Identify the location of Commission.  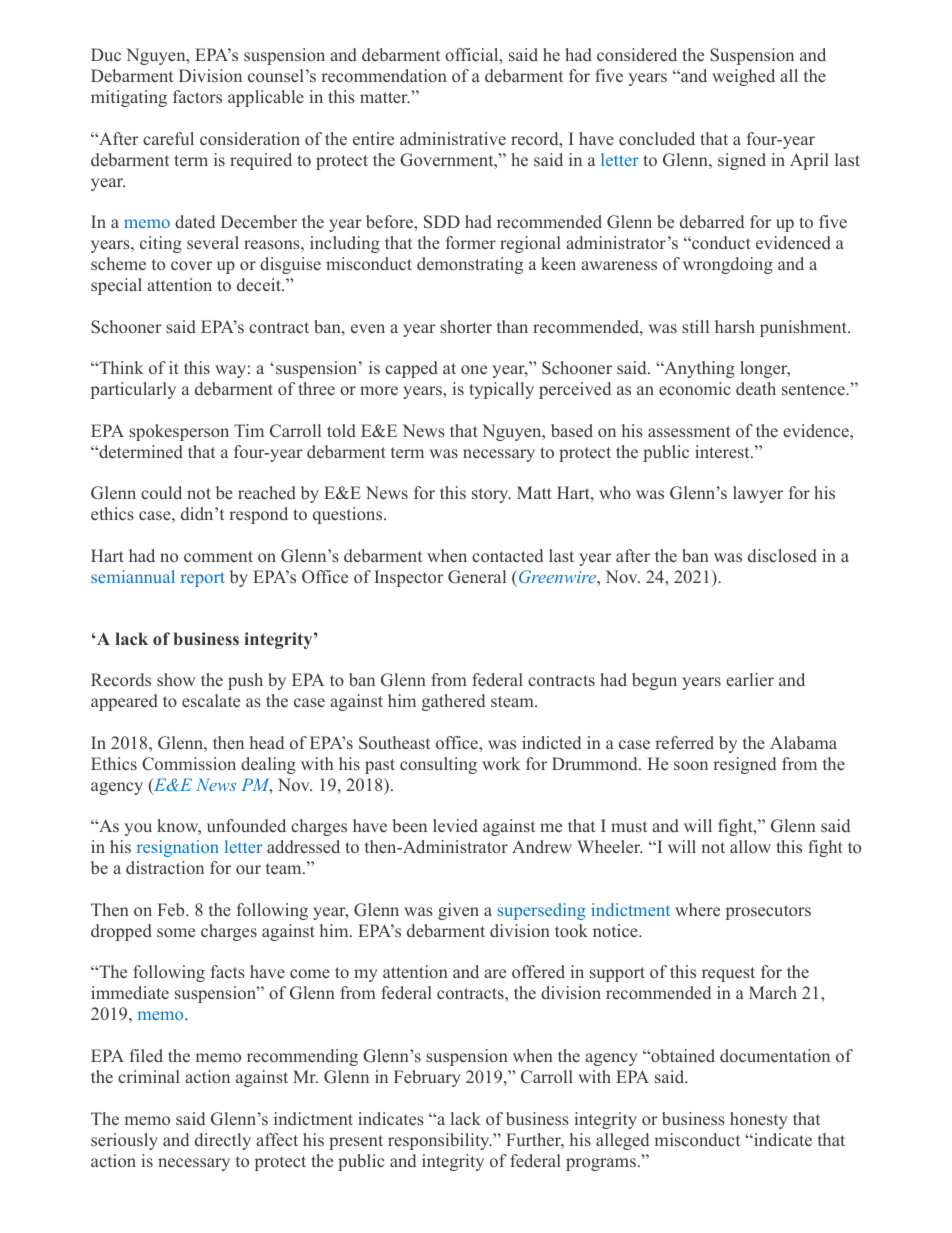
(189, 764).
